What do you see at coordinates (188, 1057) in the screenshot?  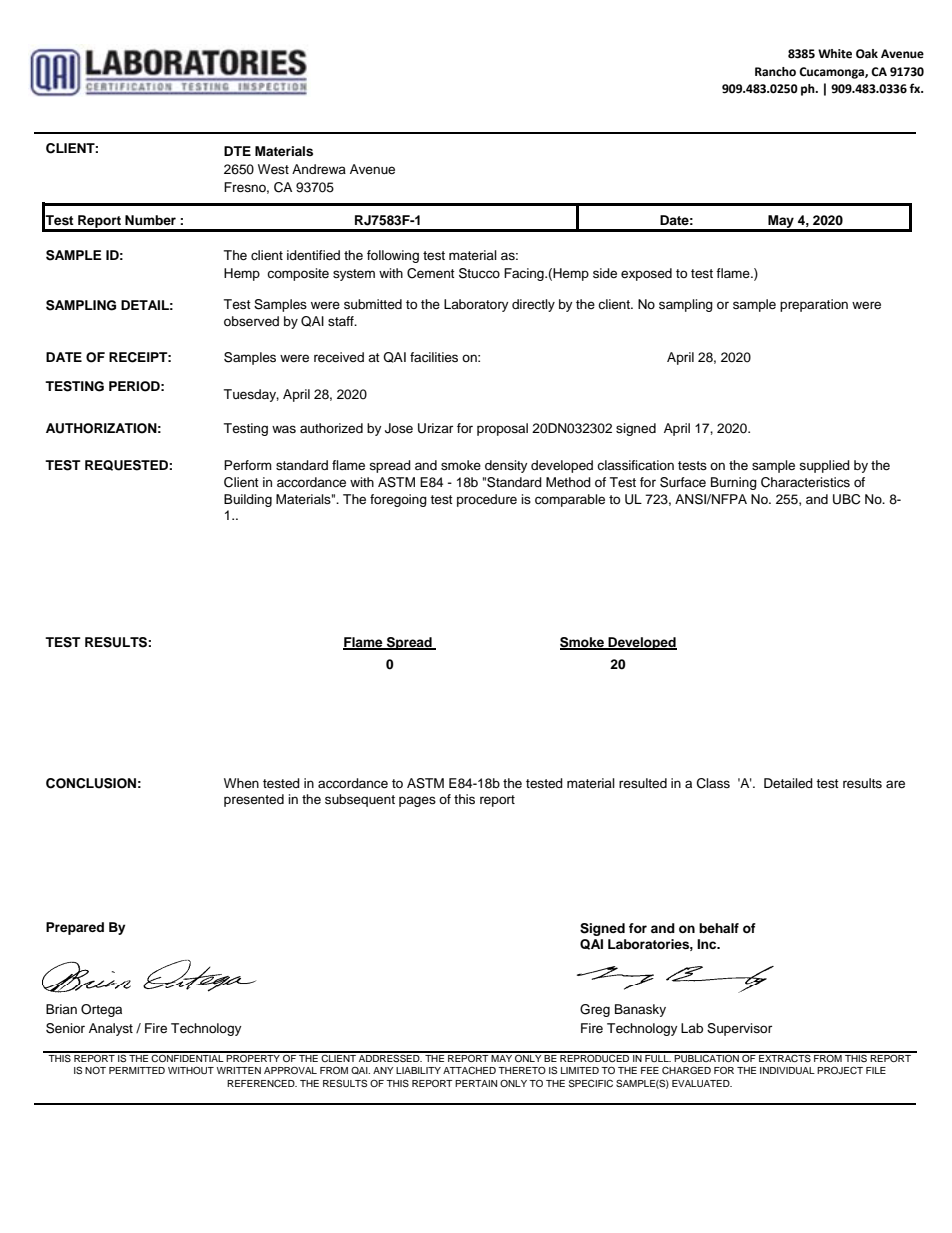 I see `CONFIDENTIAL` at bounding box center [188, 1057].
